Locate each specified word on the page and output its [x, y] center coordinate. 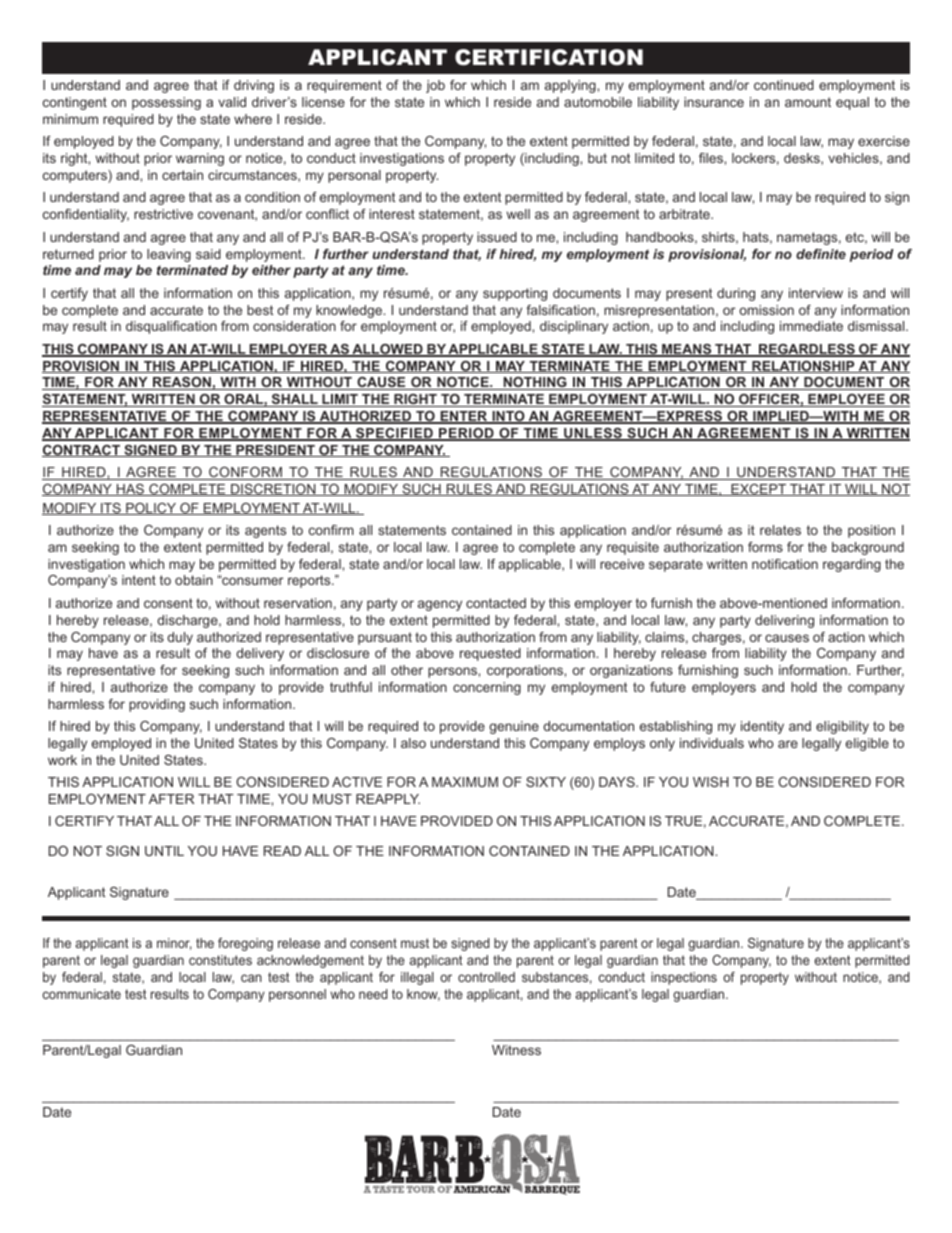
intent [139, 580]
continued [784, 85]
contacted [496, 603]
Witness [516, 1050]
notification [785, 564]
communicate [82, 994]
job [435, 86]
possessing [166, 103]
